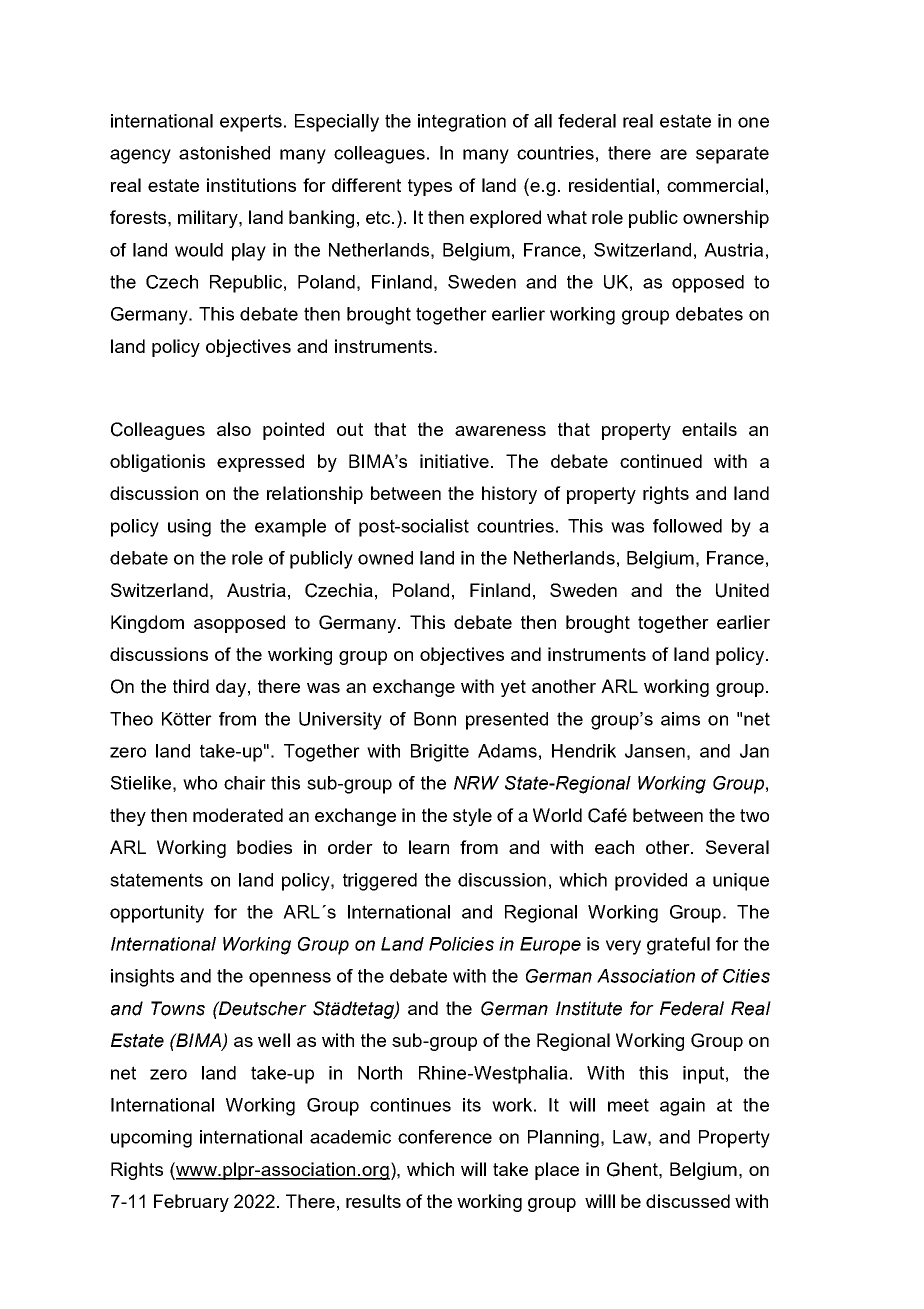 The width and height of the screenshot is (924, 1309). Describe the element at coordinates (191, 686) in the screenshot. I see `third` at that location.
